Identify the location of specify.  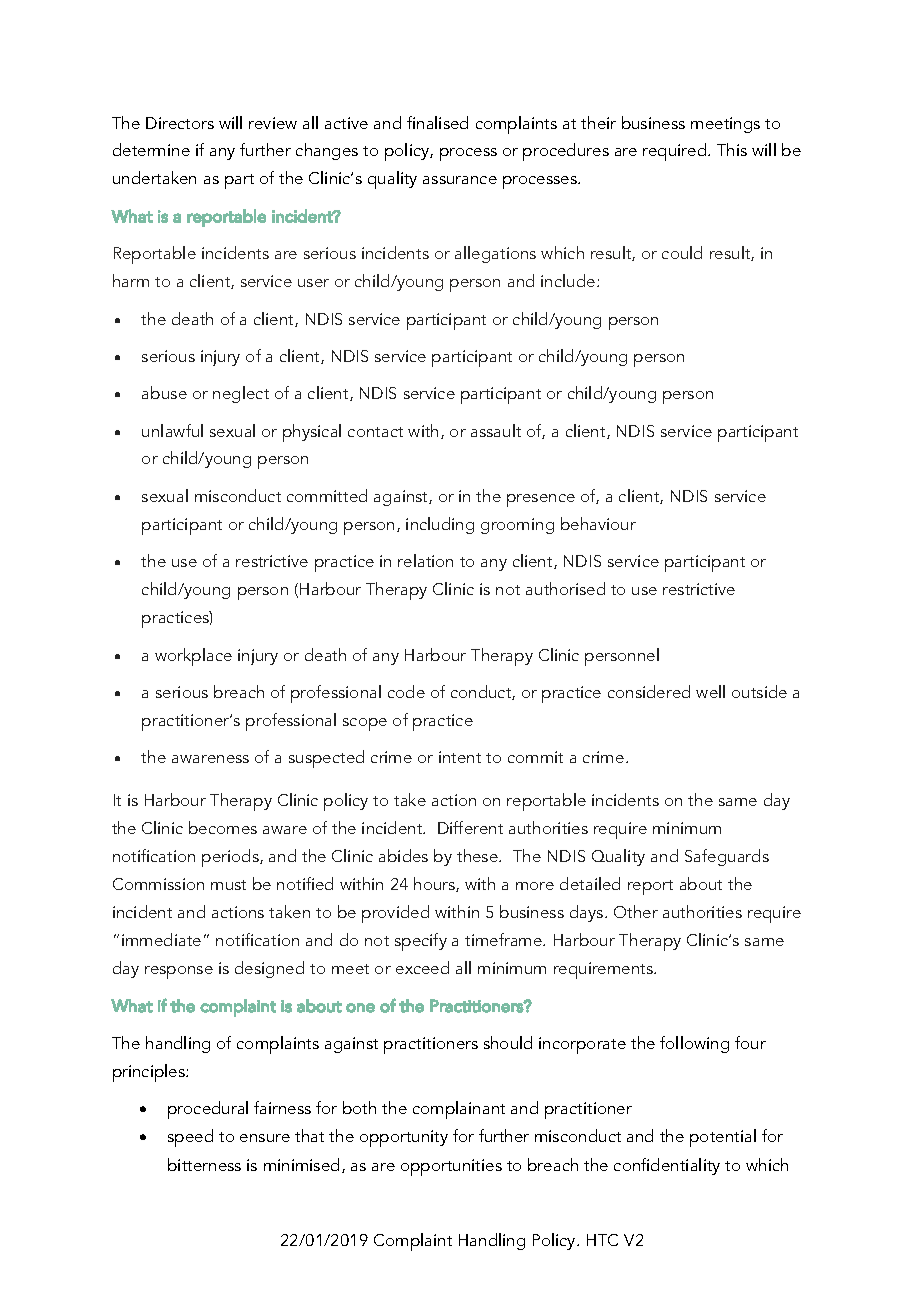
(421, 942).
